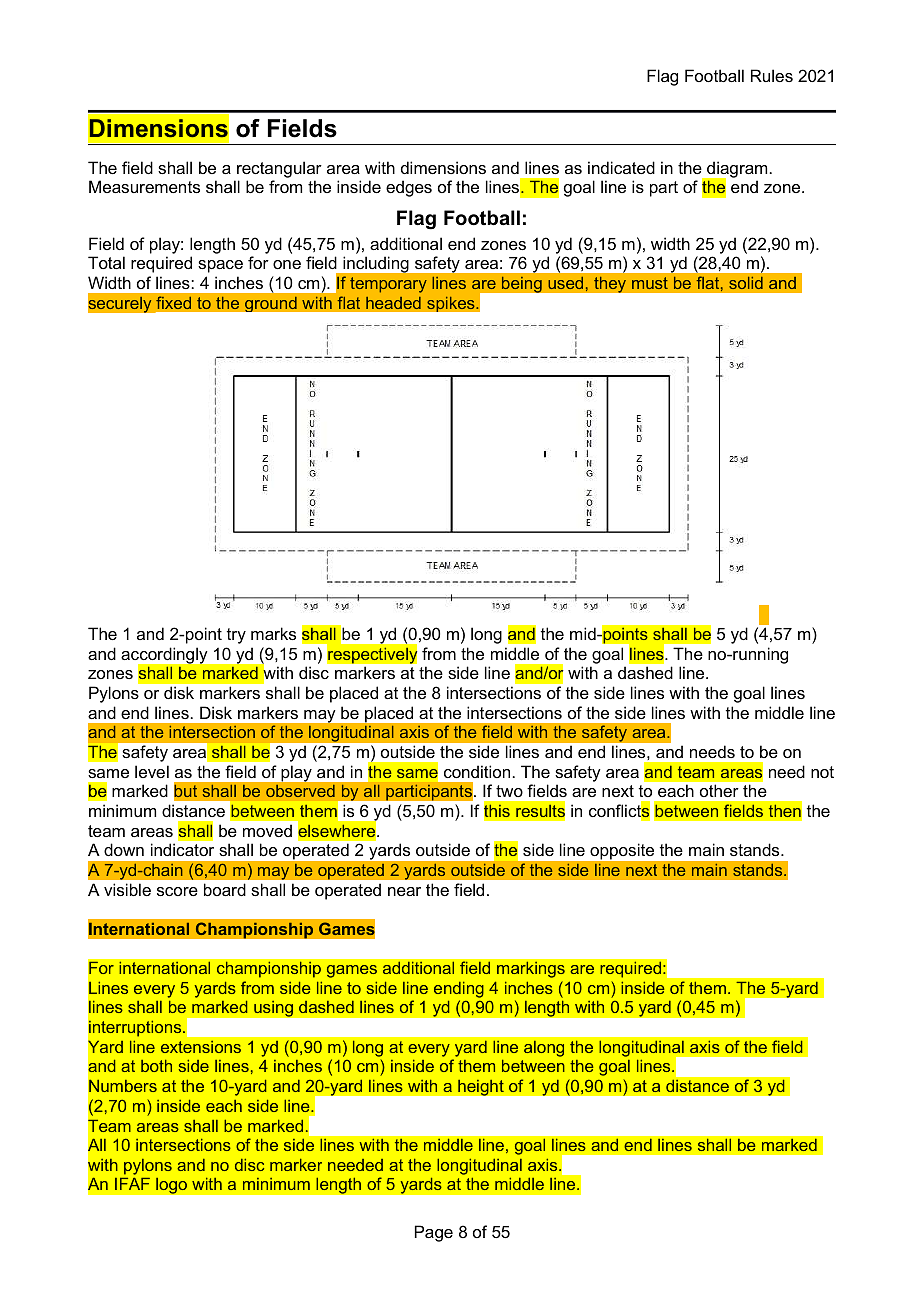 The image size is (924, 1308). I want to click on space, so click(220, 266).
